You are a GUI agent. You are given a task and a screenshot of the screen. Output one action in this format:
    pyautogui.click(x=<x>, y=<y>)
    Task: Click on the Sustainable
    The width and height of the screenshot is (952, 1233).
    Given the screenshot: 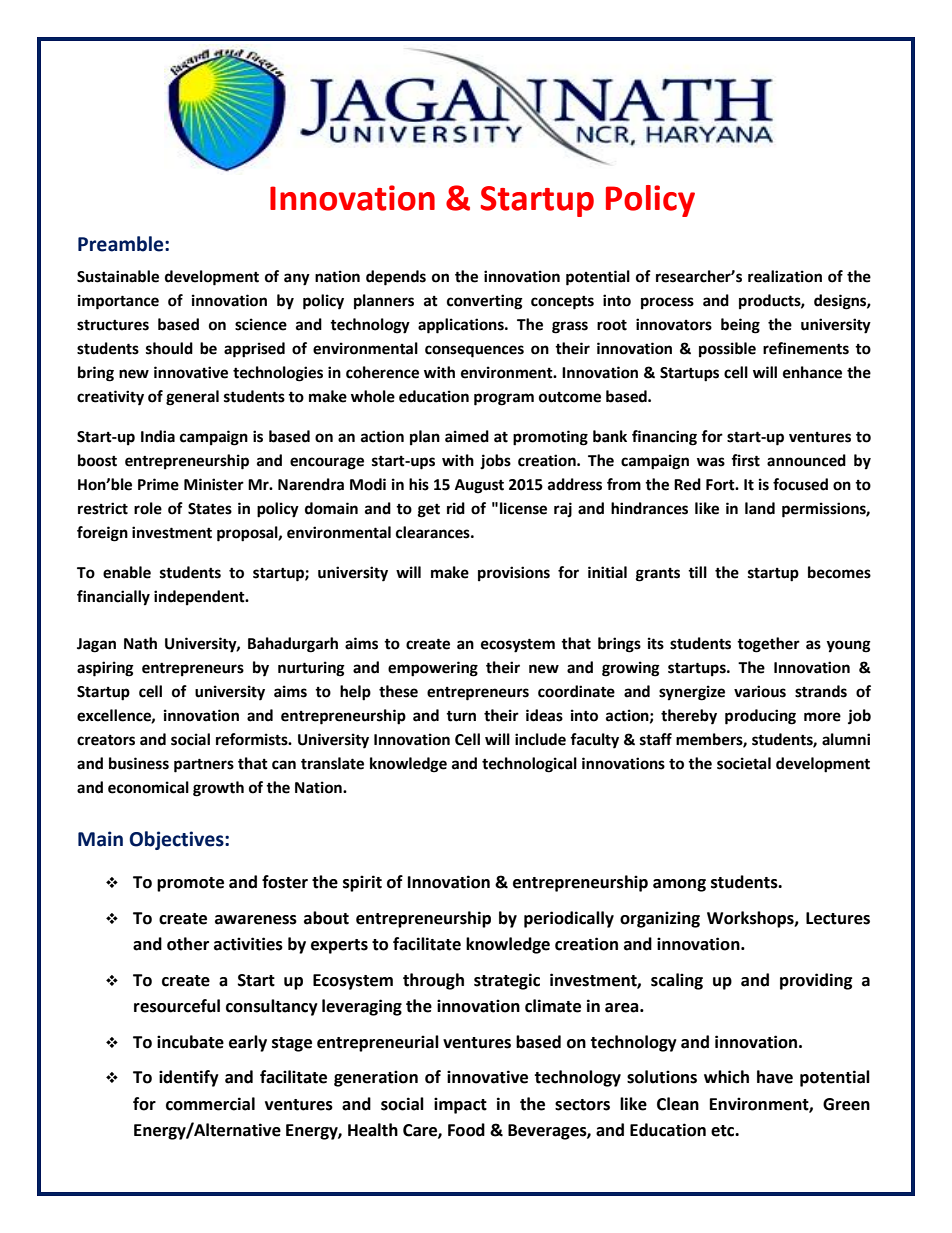 What is the action you would take?
    pyautogui.click(x=118, y=276)
